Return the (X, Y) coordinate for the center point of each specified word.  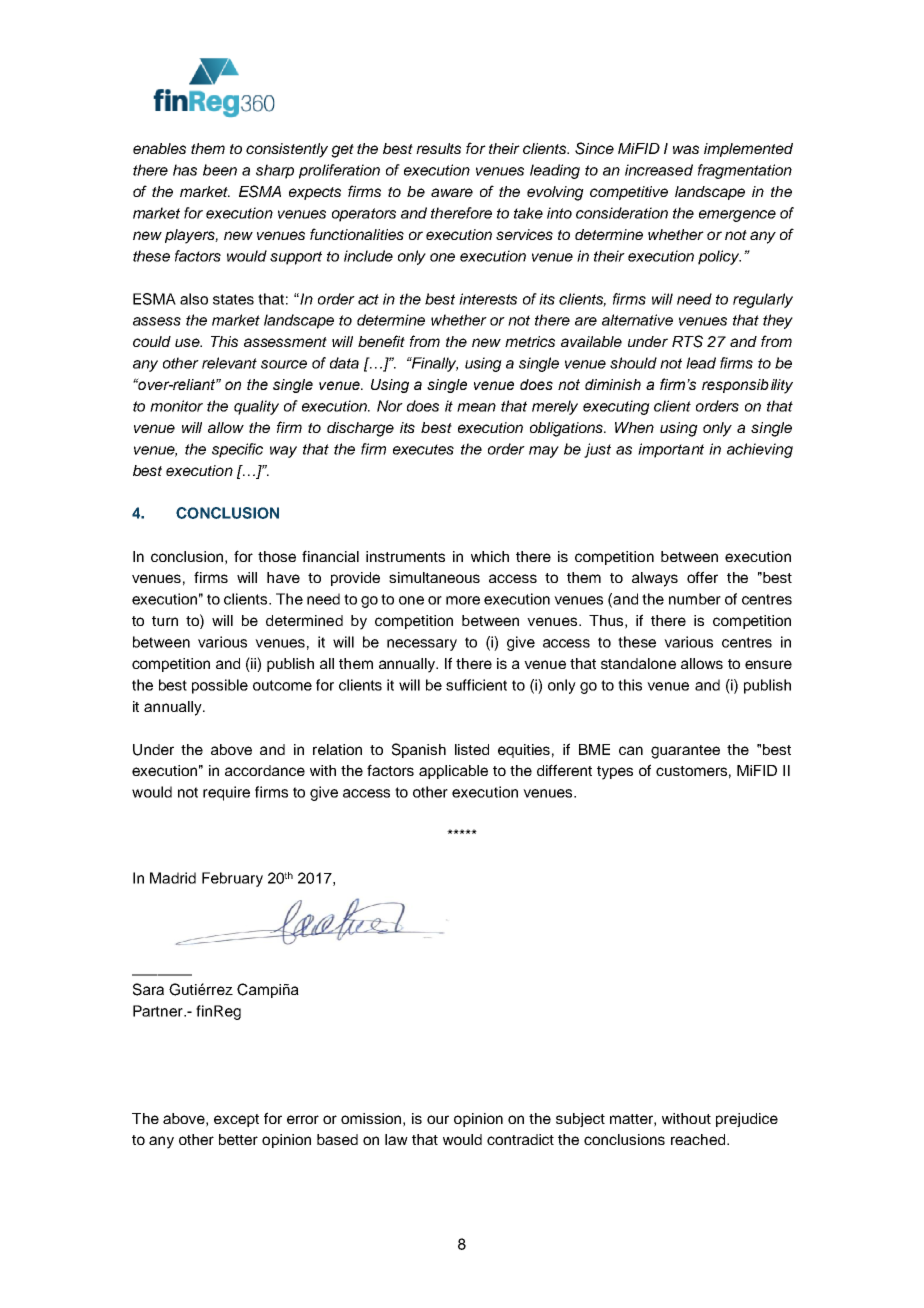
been (220, 170)
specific (237, 450)
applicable (453, 772)
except (236, 1120)
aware (452, 192)
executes (423, 449)
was (686, 149)
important (671, 450)
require (226, 793)
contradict (520, 1139)
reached (699, 1139)
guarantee (685, 752)
